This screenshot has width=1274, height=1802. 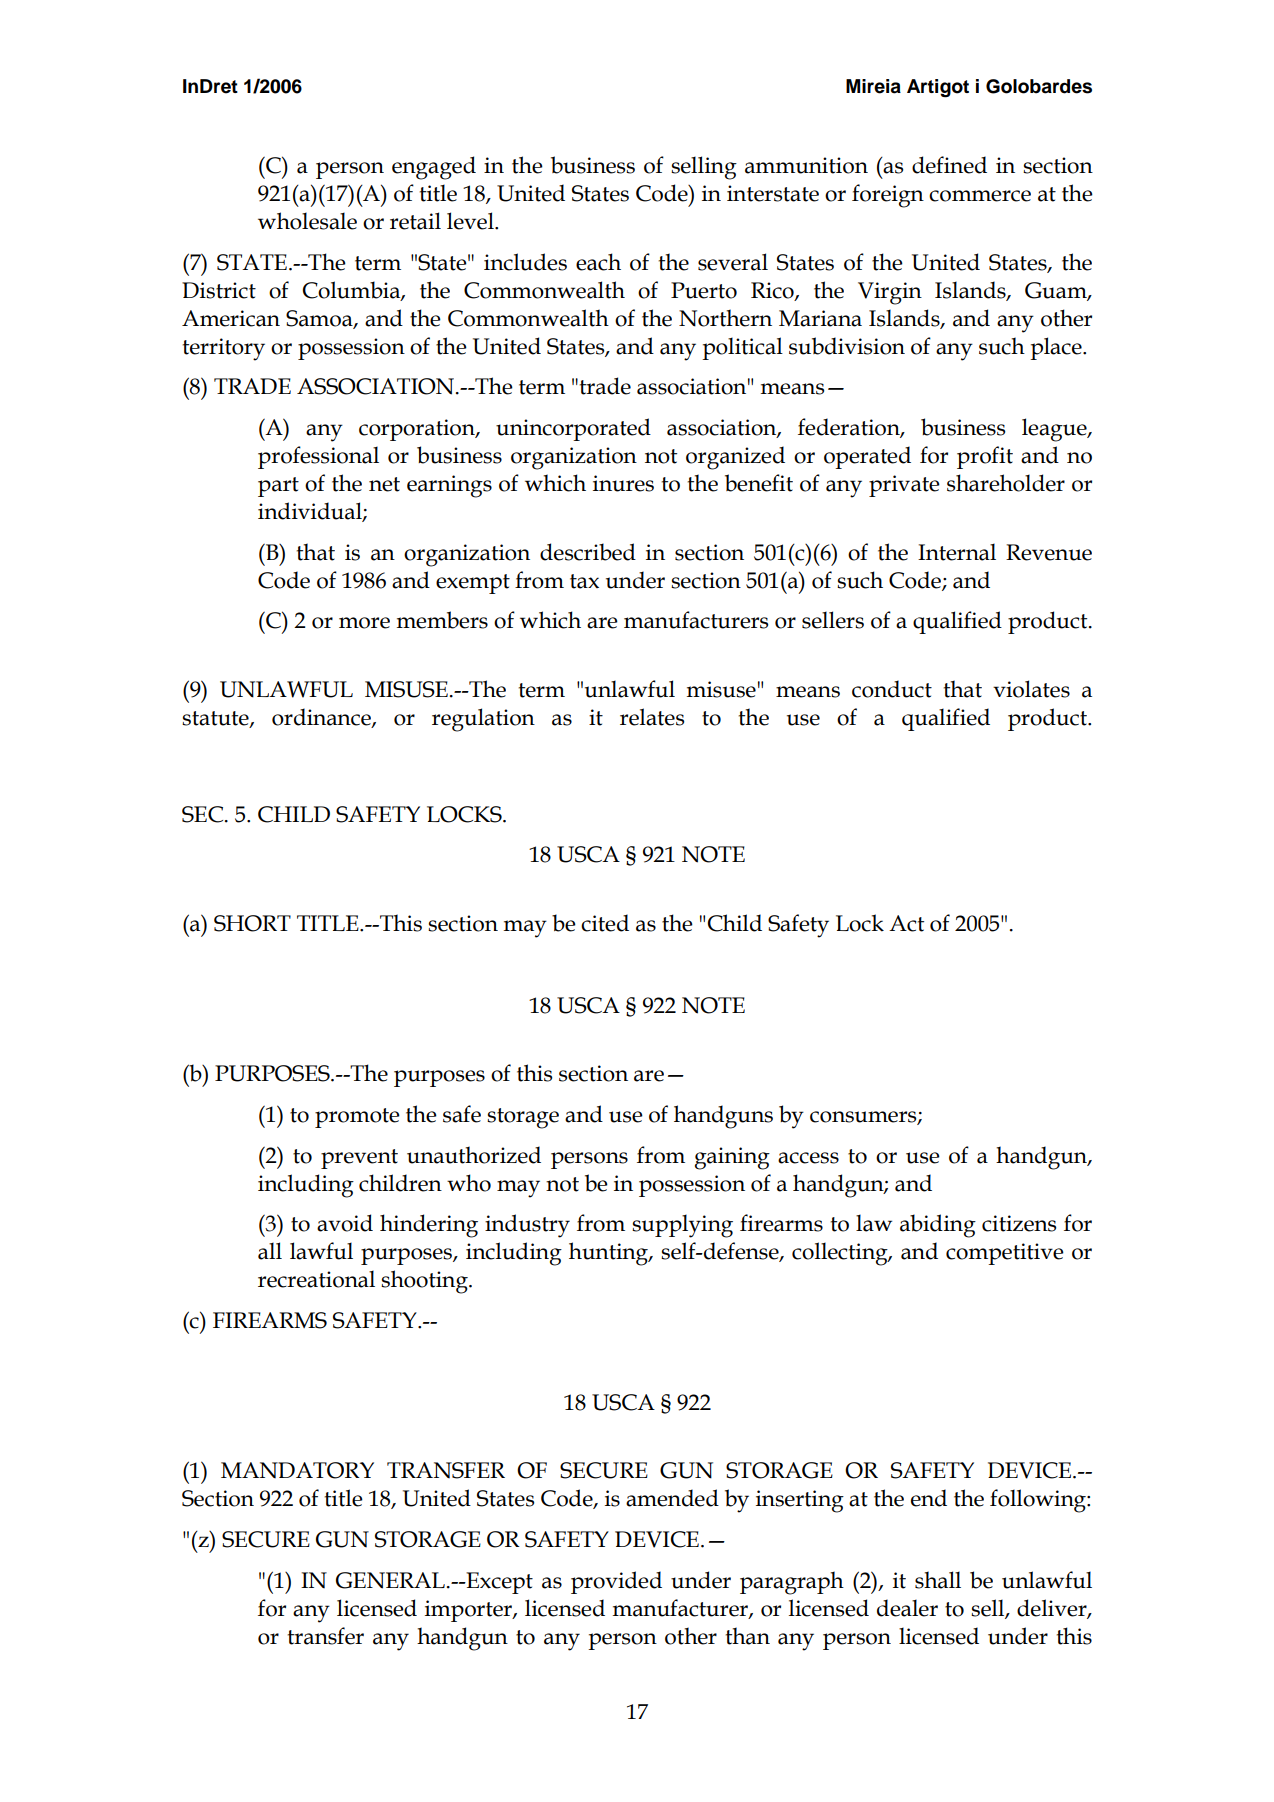 I want to click on provided, so click(x=616, y=1582).
